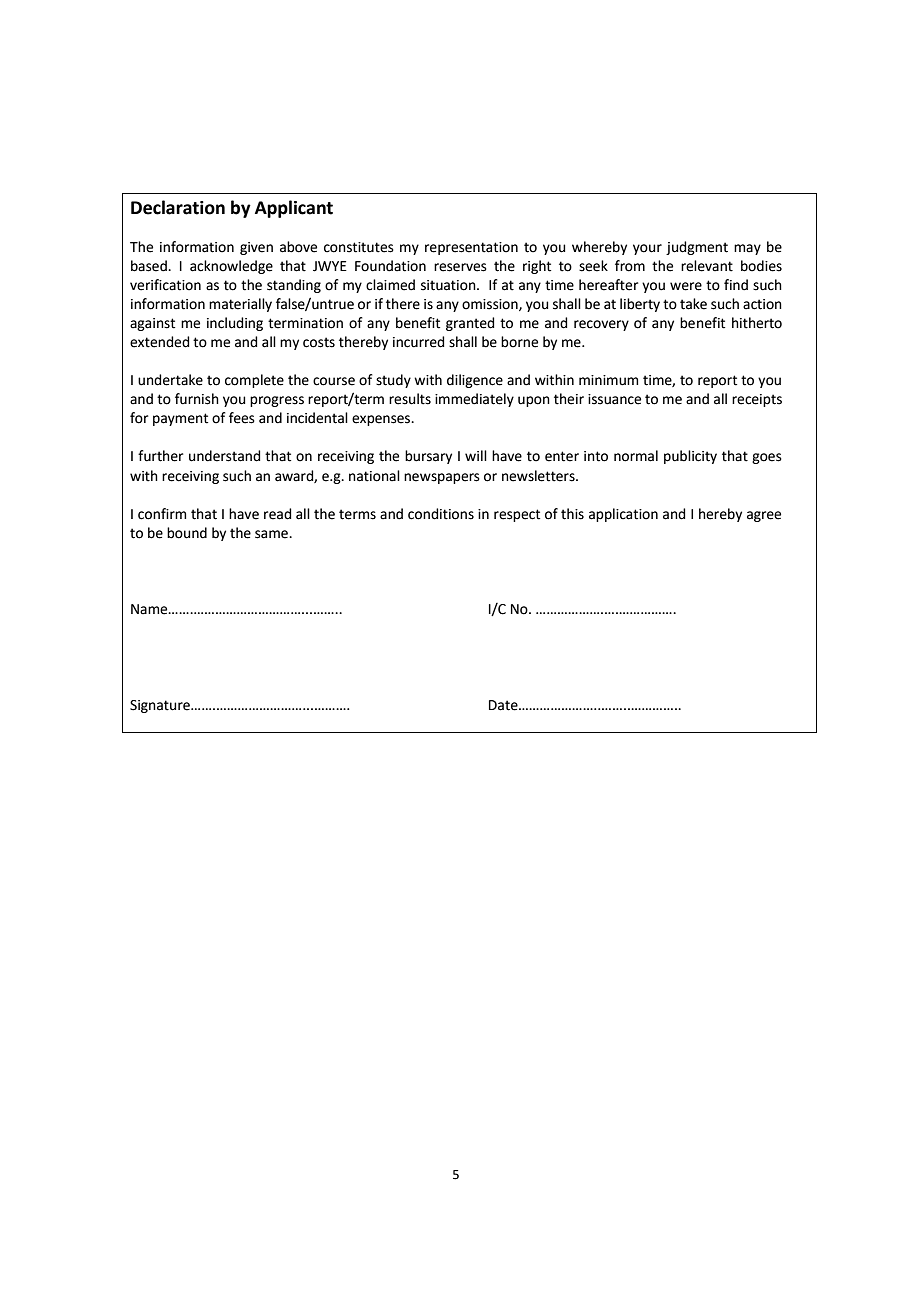 This document has width=924, height=1308. What do you see at coordinates (178, 207) in the document?
I see `Declaration` at bounding box center [178, 207].
